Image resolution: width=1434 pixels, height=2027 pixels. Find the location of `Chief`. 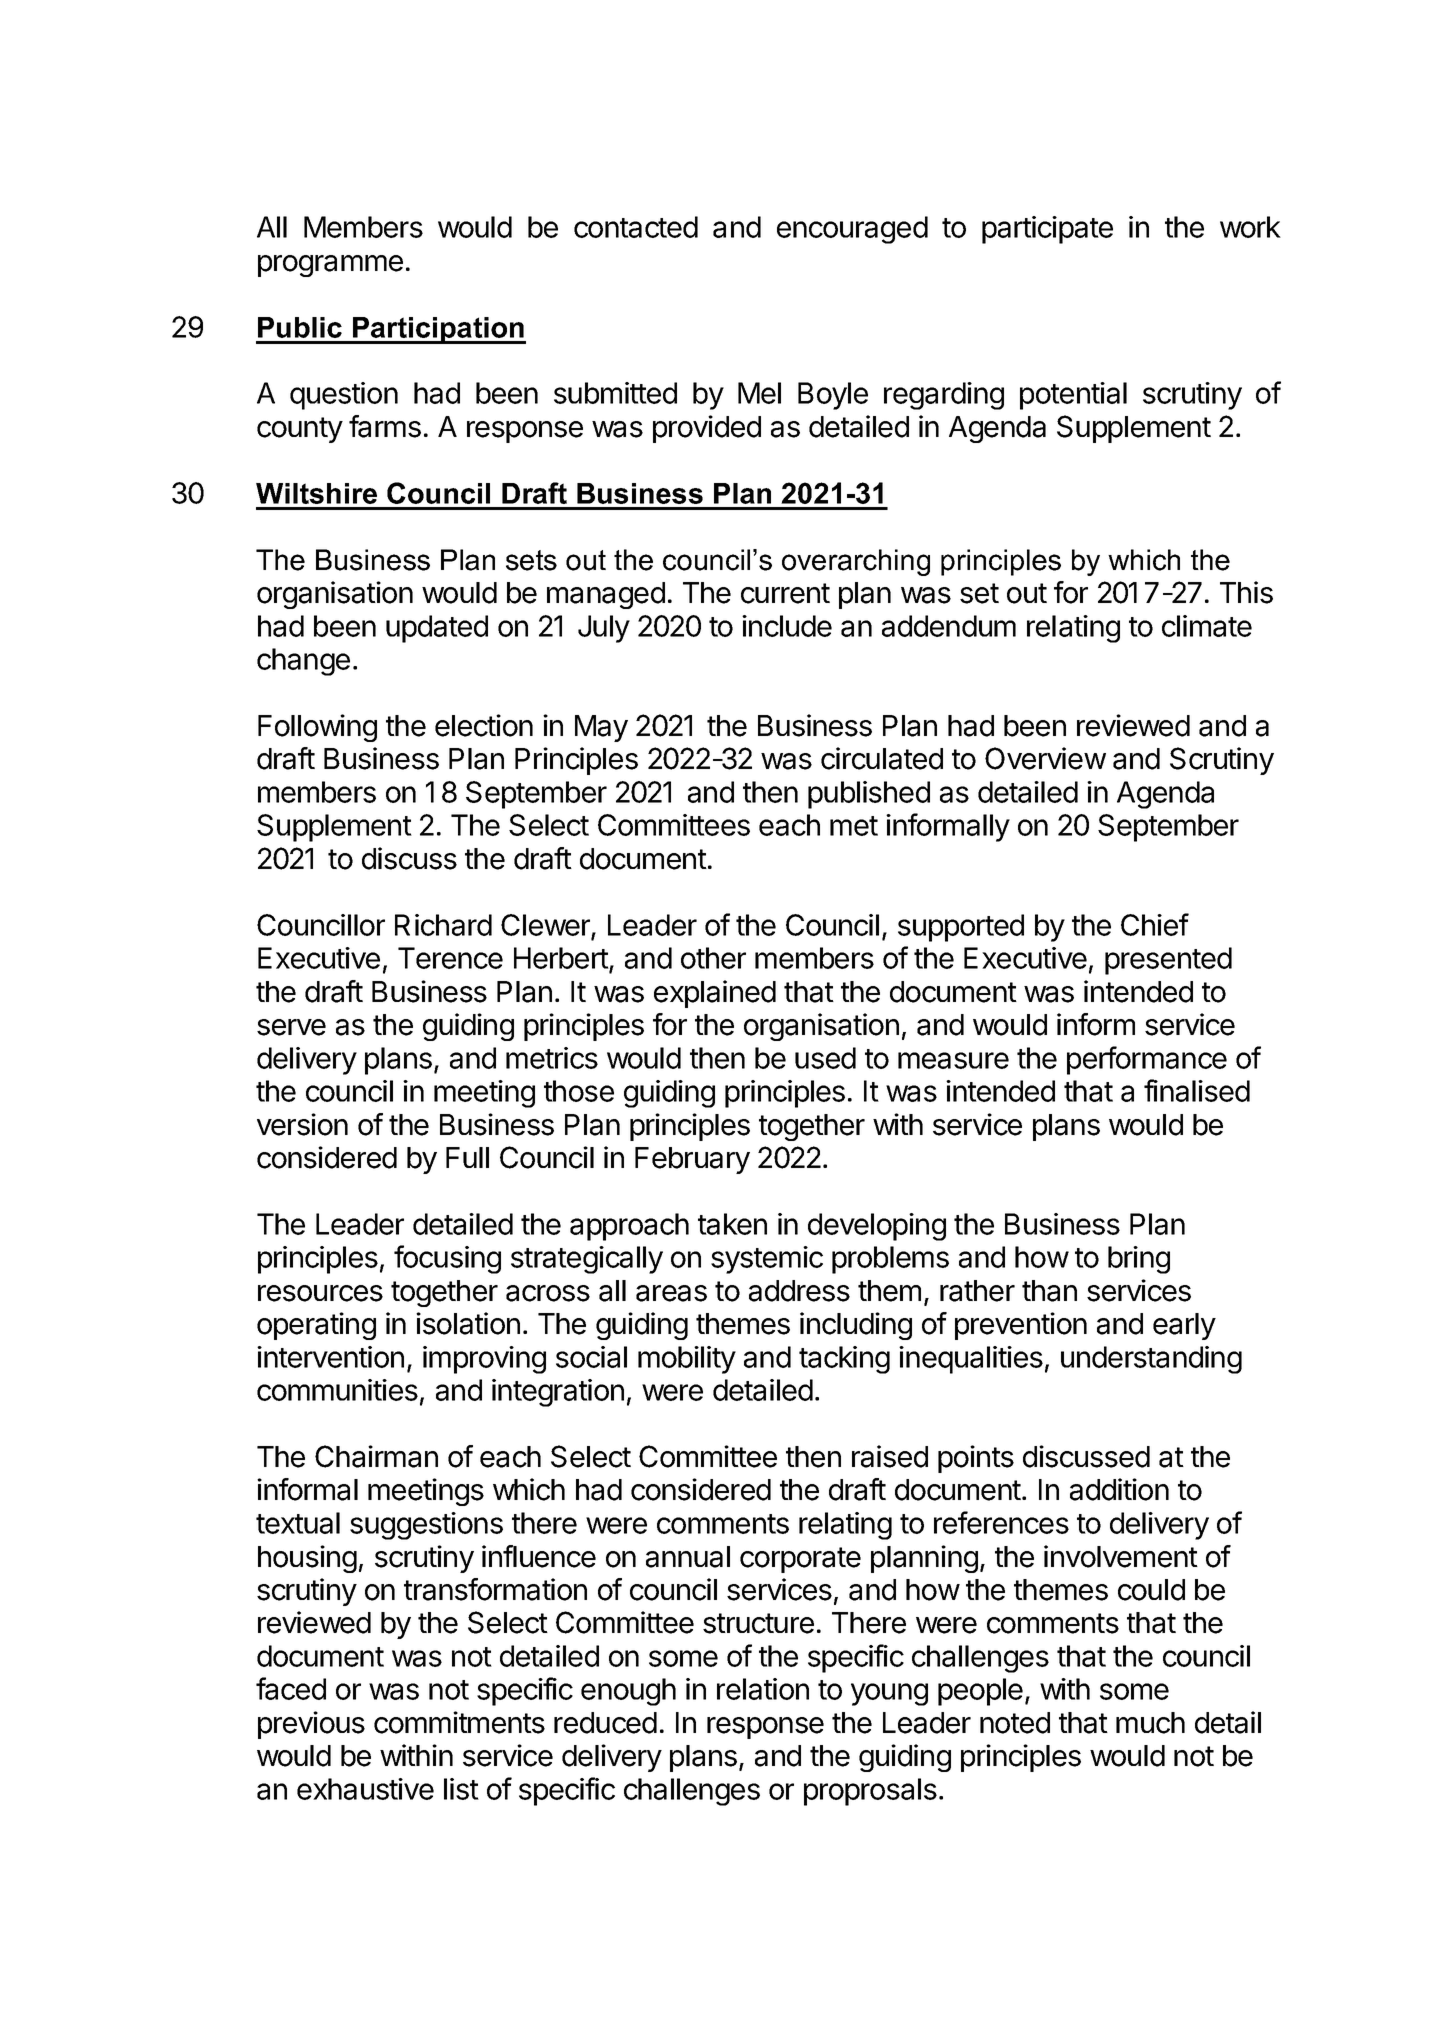

Chief is located at coordinates (1155, 924).
